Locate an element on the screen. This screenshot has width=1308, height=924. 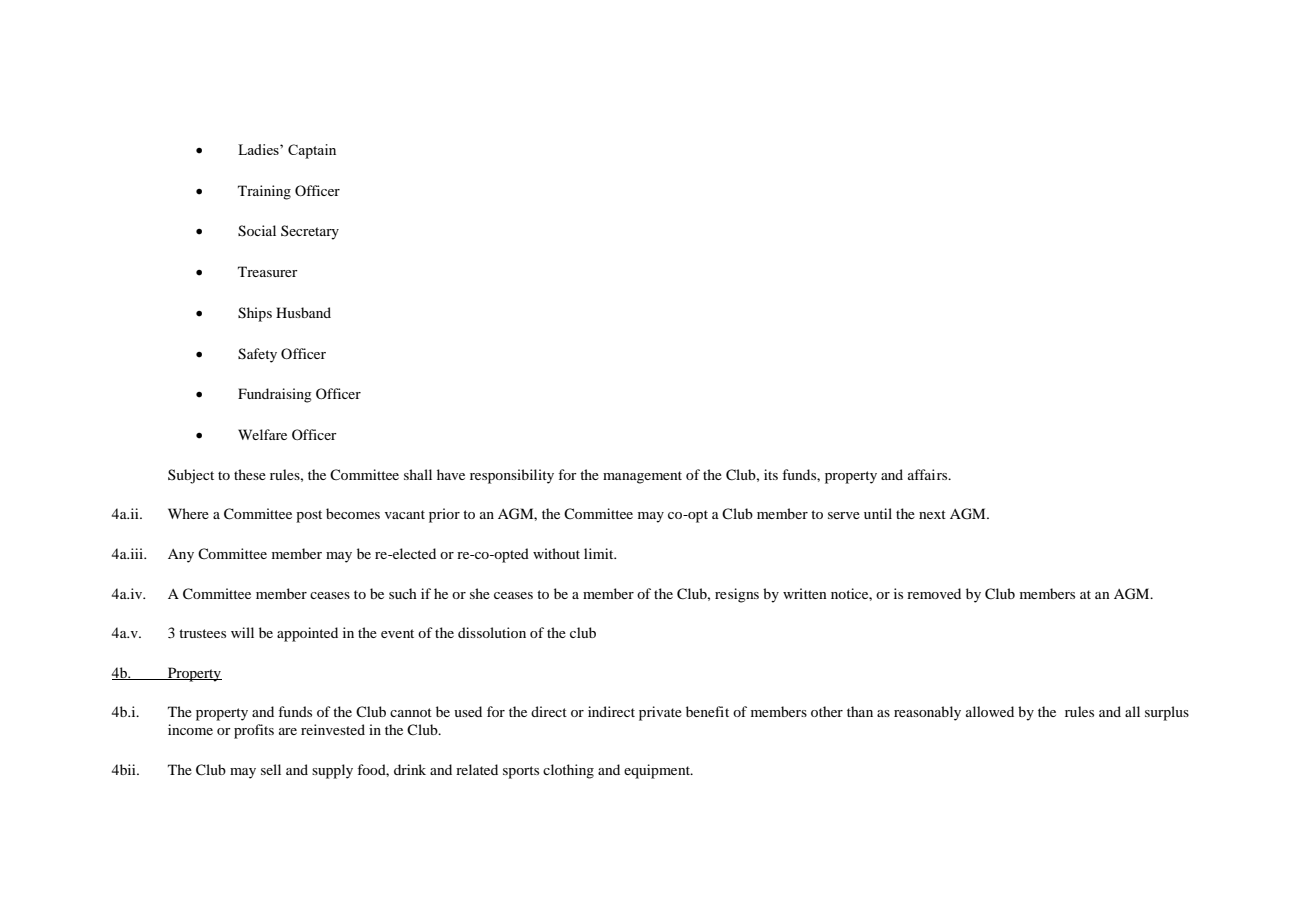
management is located at coordinates (642, 477).
